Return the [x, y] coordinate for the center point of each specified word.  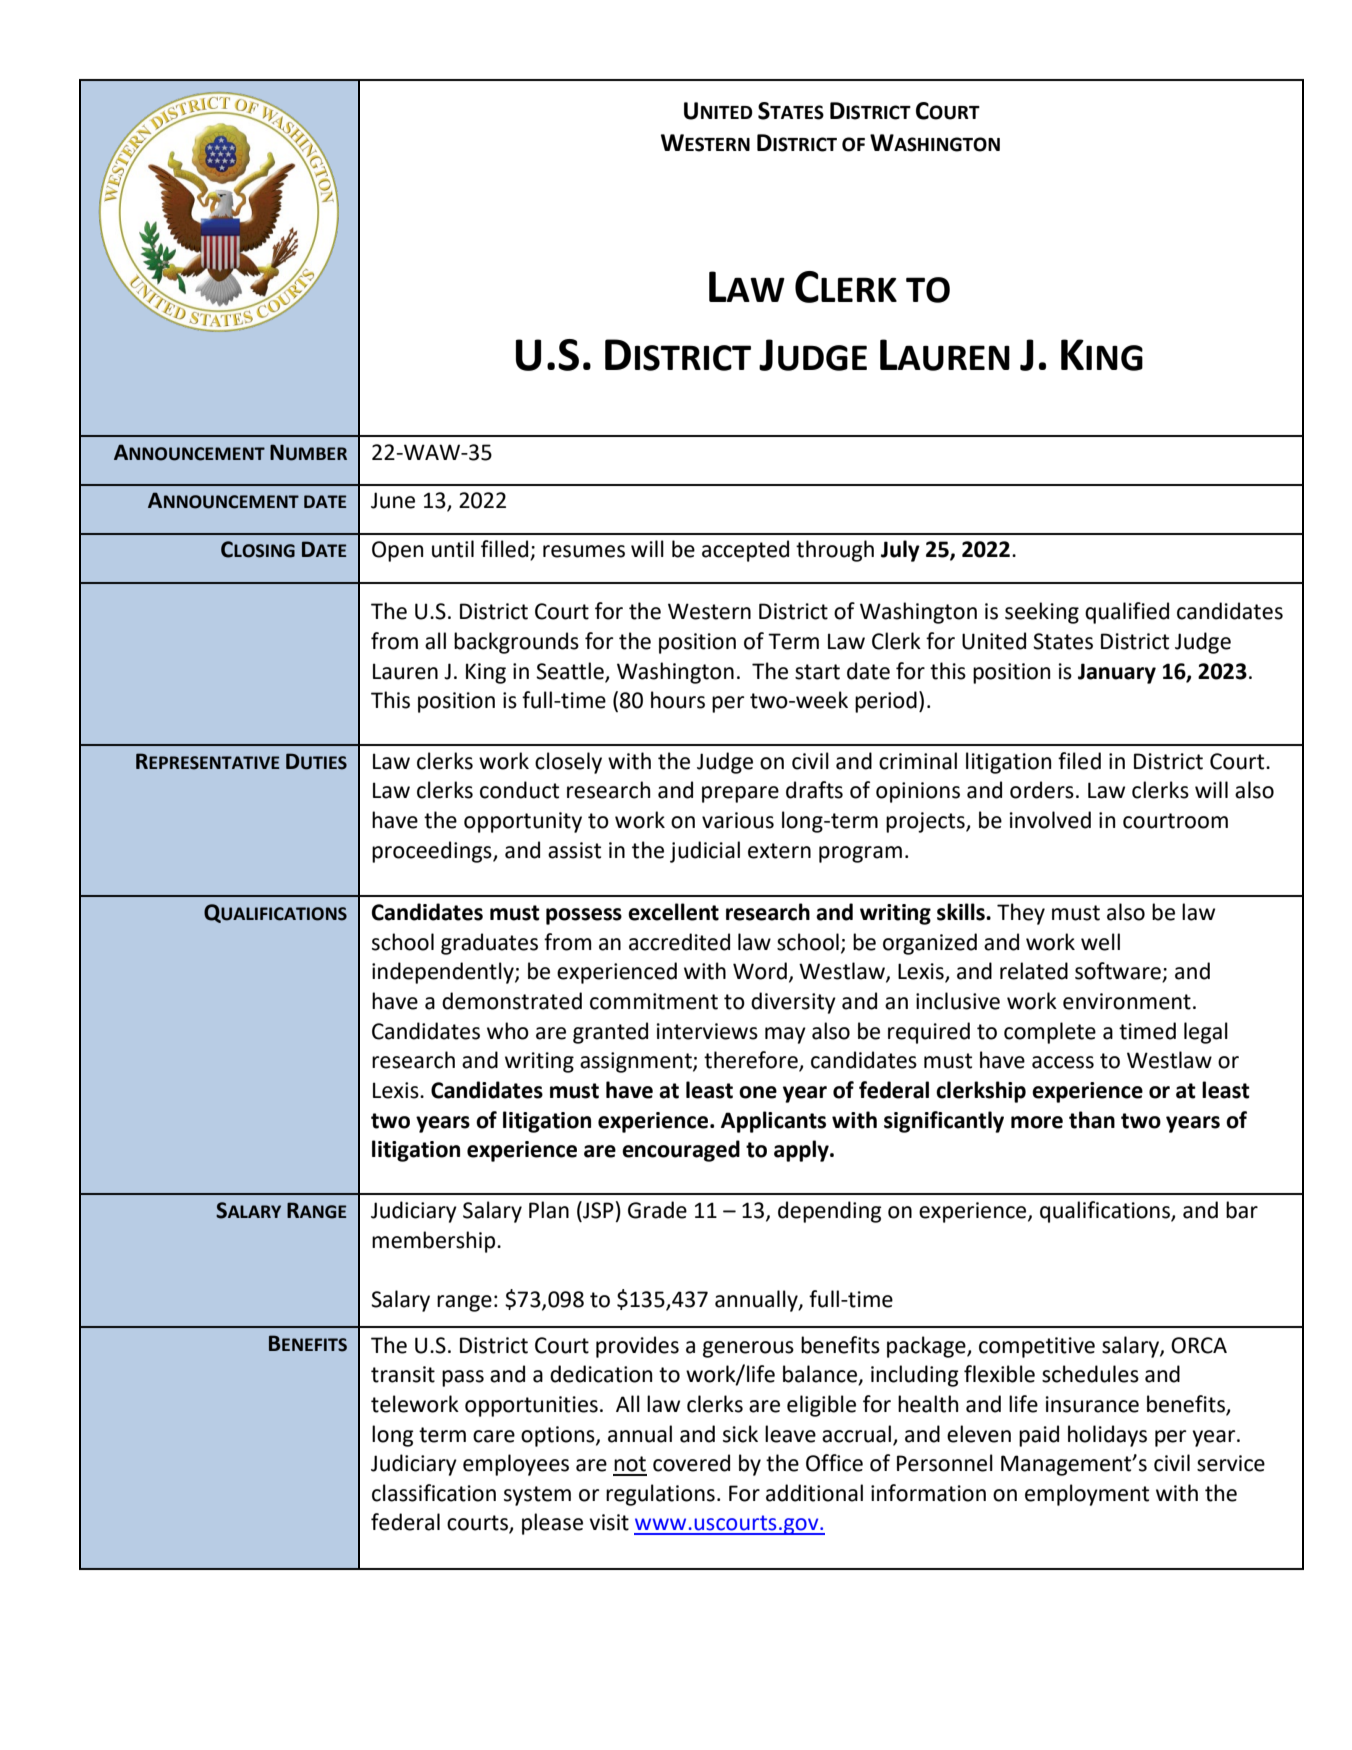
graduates [489, 944]
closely [568, 763]
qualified [1127, 613]
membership [435, 1242]
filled [506, 550]
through [835, 551]
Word [760, 971]
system [537, 1496]
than [1092, 1120]
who [508, 1031]
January [1117, 673]
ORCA [1199, 1345]
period [886, 702]
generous [748, 1349]
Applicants [773, 1122]
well [1100, 942]
